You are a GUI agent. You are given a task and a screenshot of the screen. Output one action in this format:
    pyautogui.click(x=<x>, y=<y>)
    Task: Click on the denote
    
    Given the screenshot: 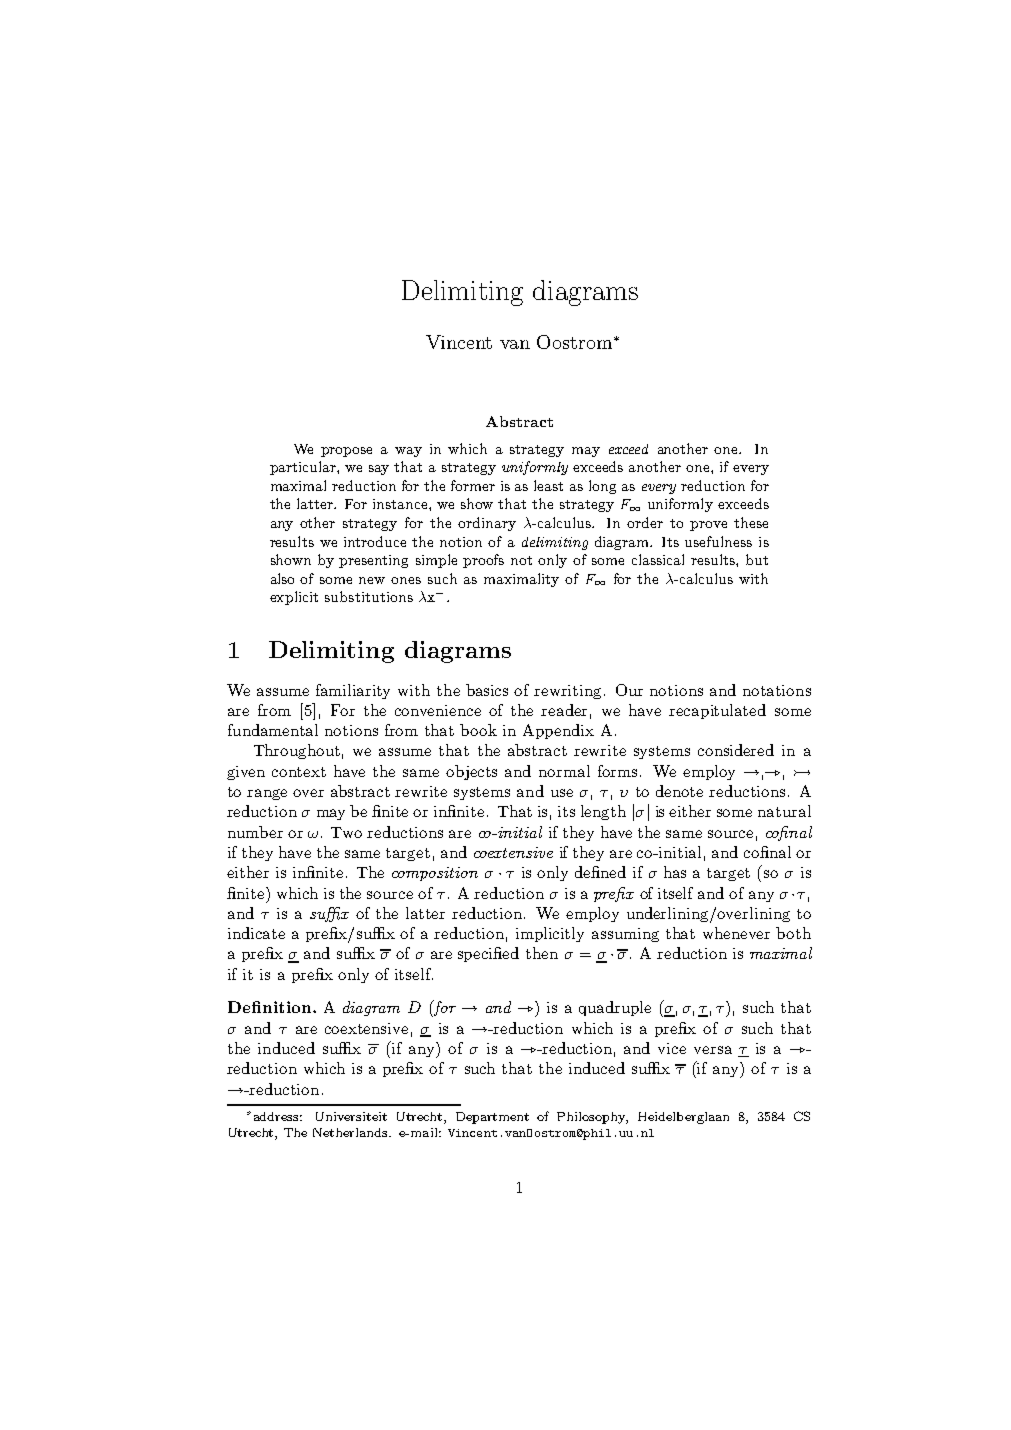 What is the action you would take?
    pyautogui.click(x=679, y=791)
